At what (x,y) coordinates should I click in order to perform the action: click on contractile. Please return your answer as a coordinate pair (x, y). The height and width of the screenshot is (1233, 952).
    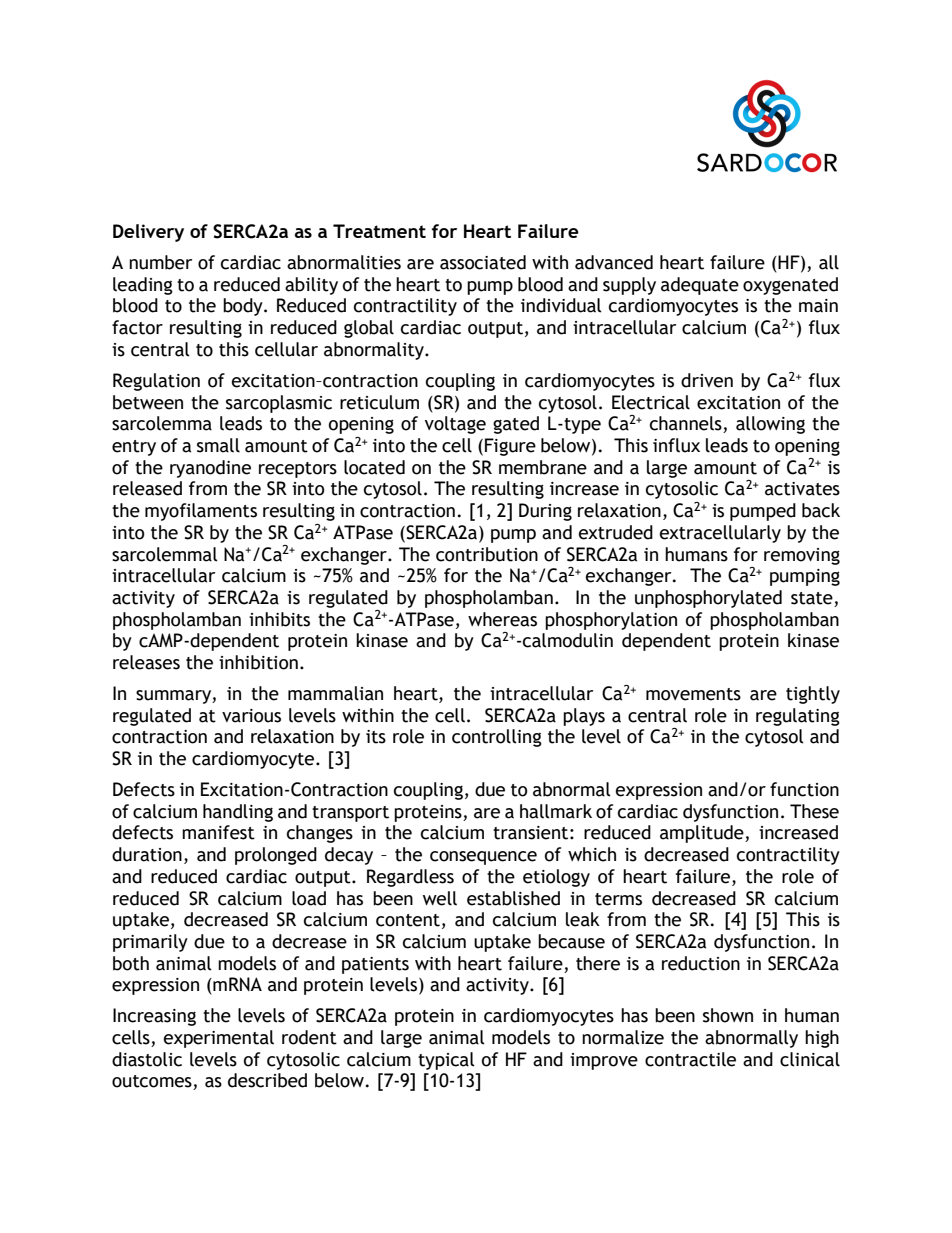
    Looking at the image, I should click on (690, 1059).
